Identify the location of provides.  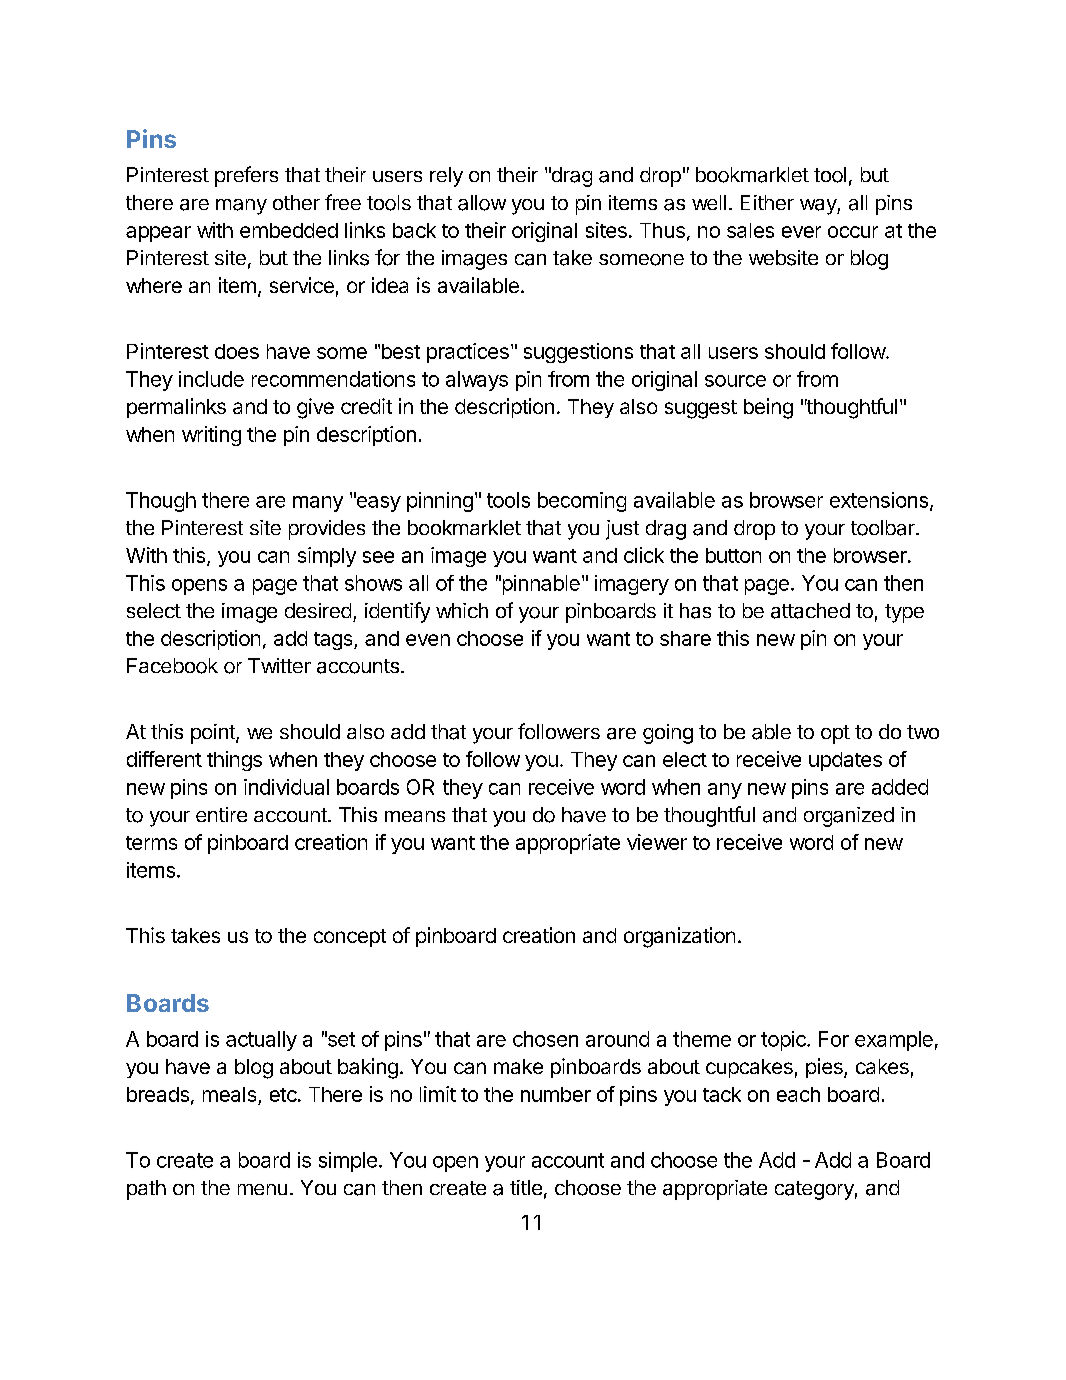
(327, 530).
